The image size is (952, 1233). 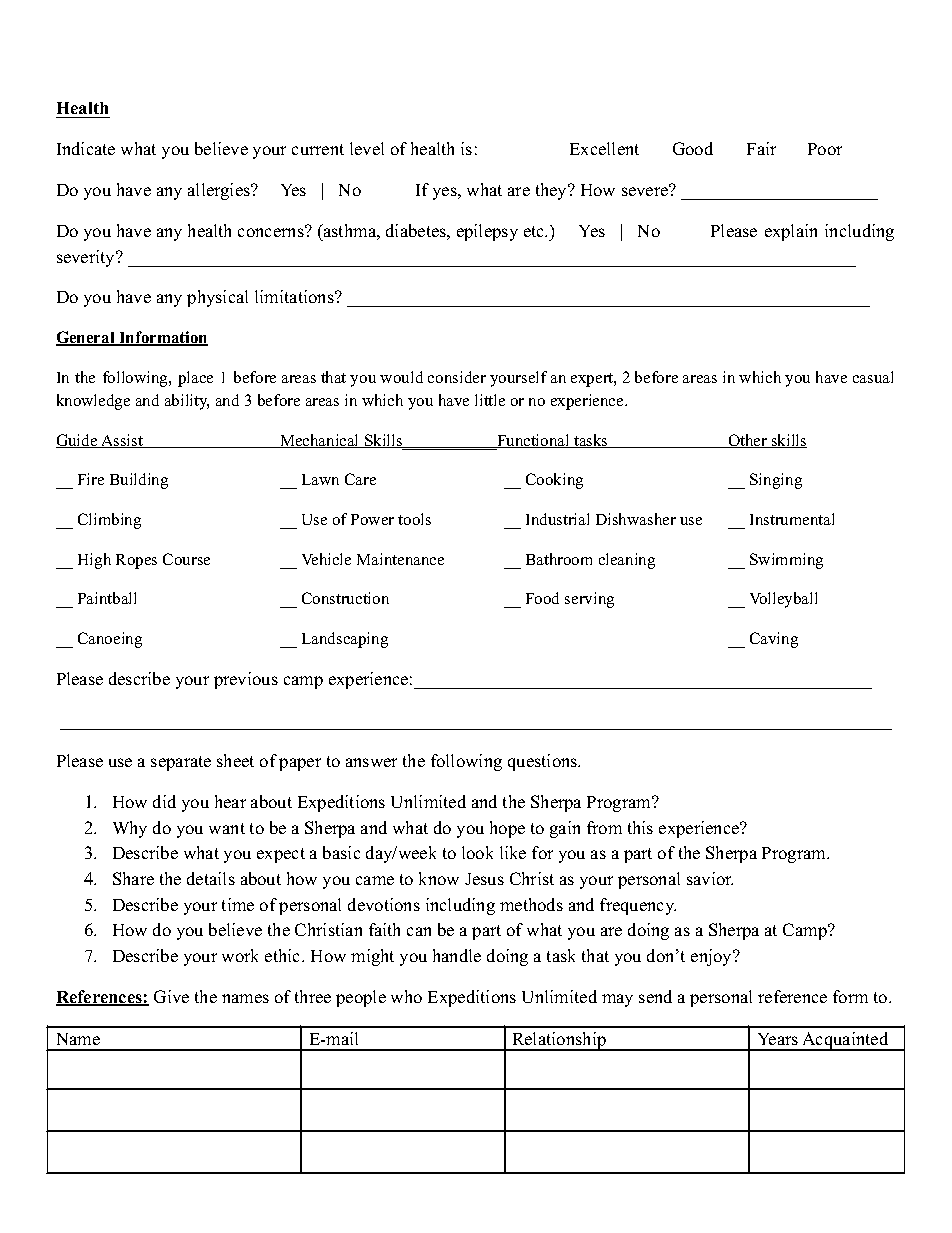 I want to click on separate, so click(x=181, y=763).
